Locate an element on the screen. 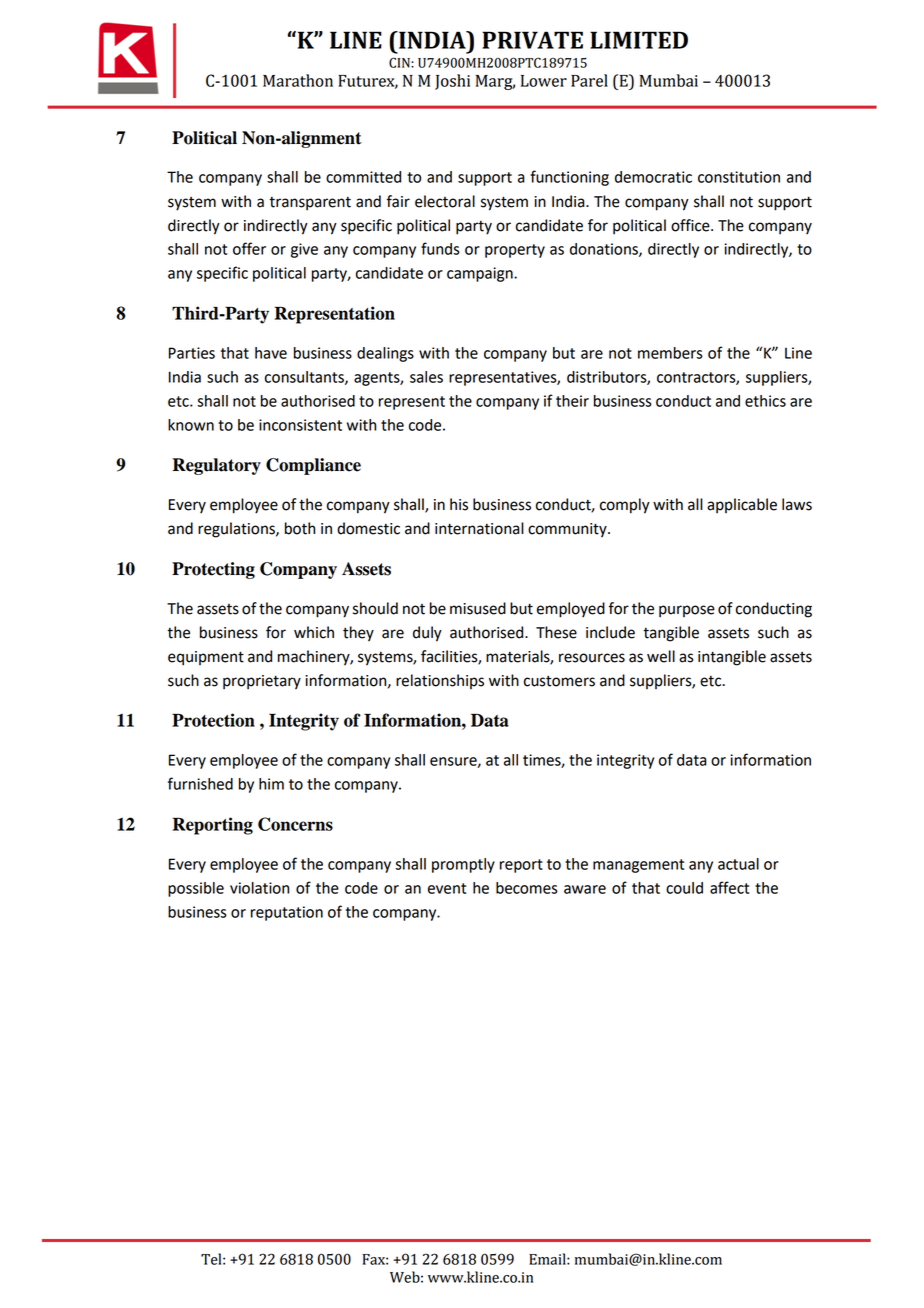  Marathon is located at coordinates (298, 80).
